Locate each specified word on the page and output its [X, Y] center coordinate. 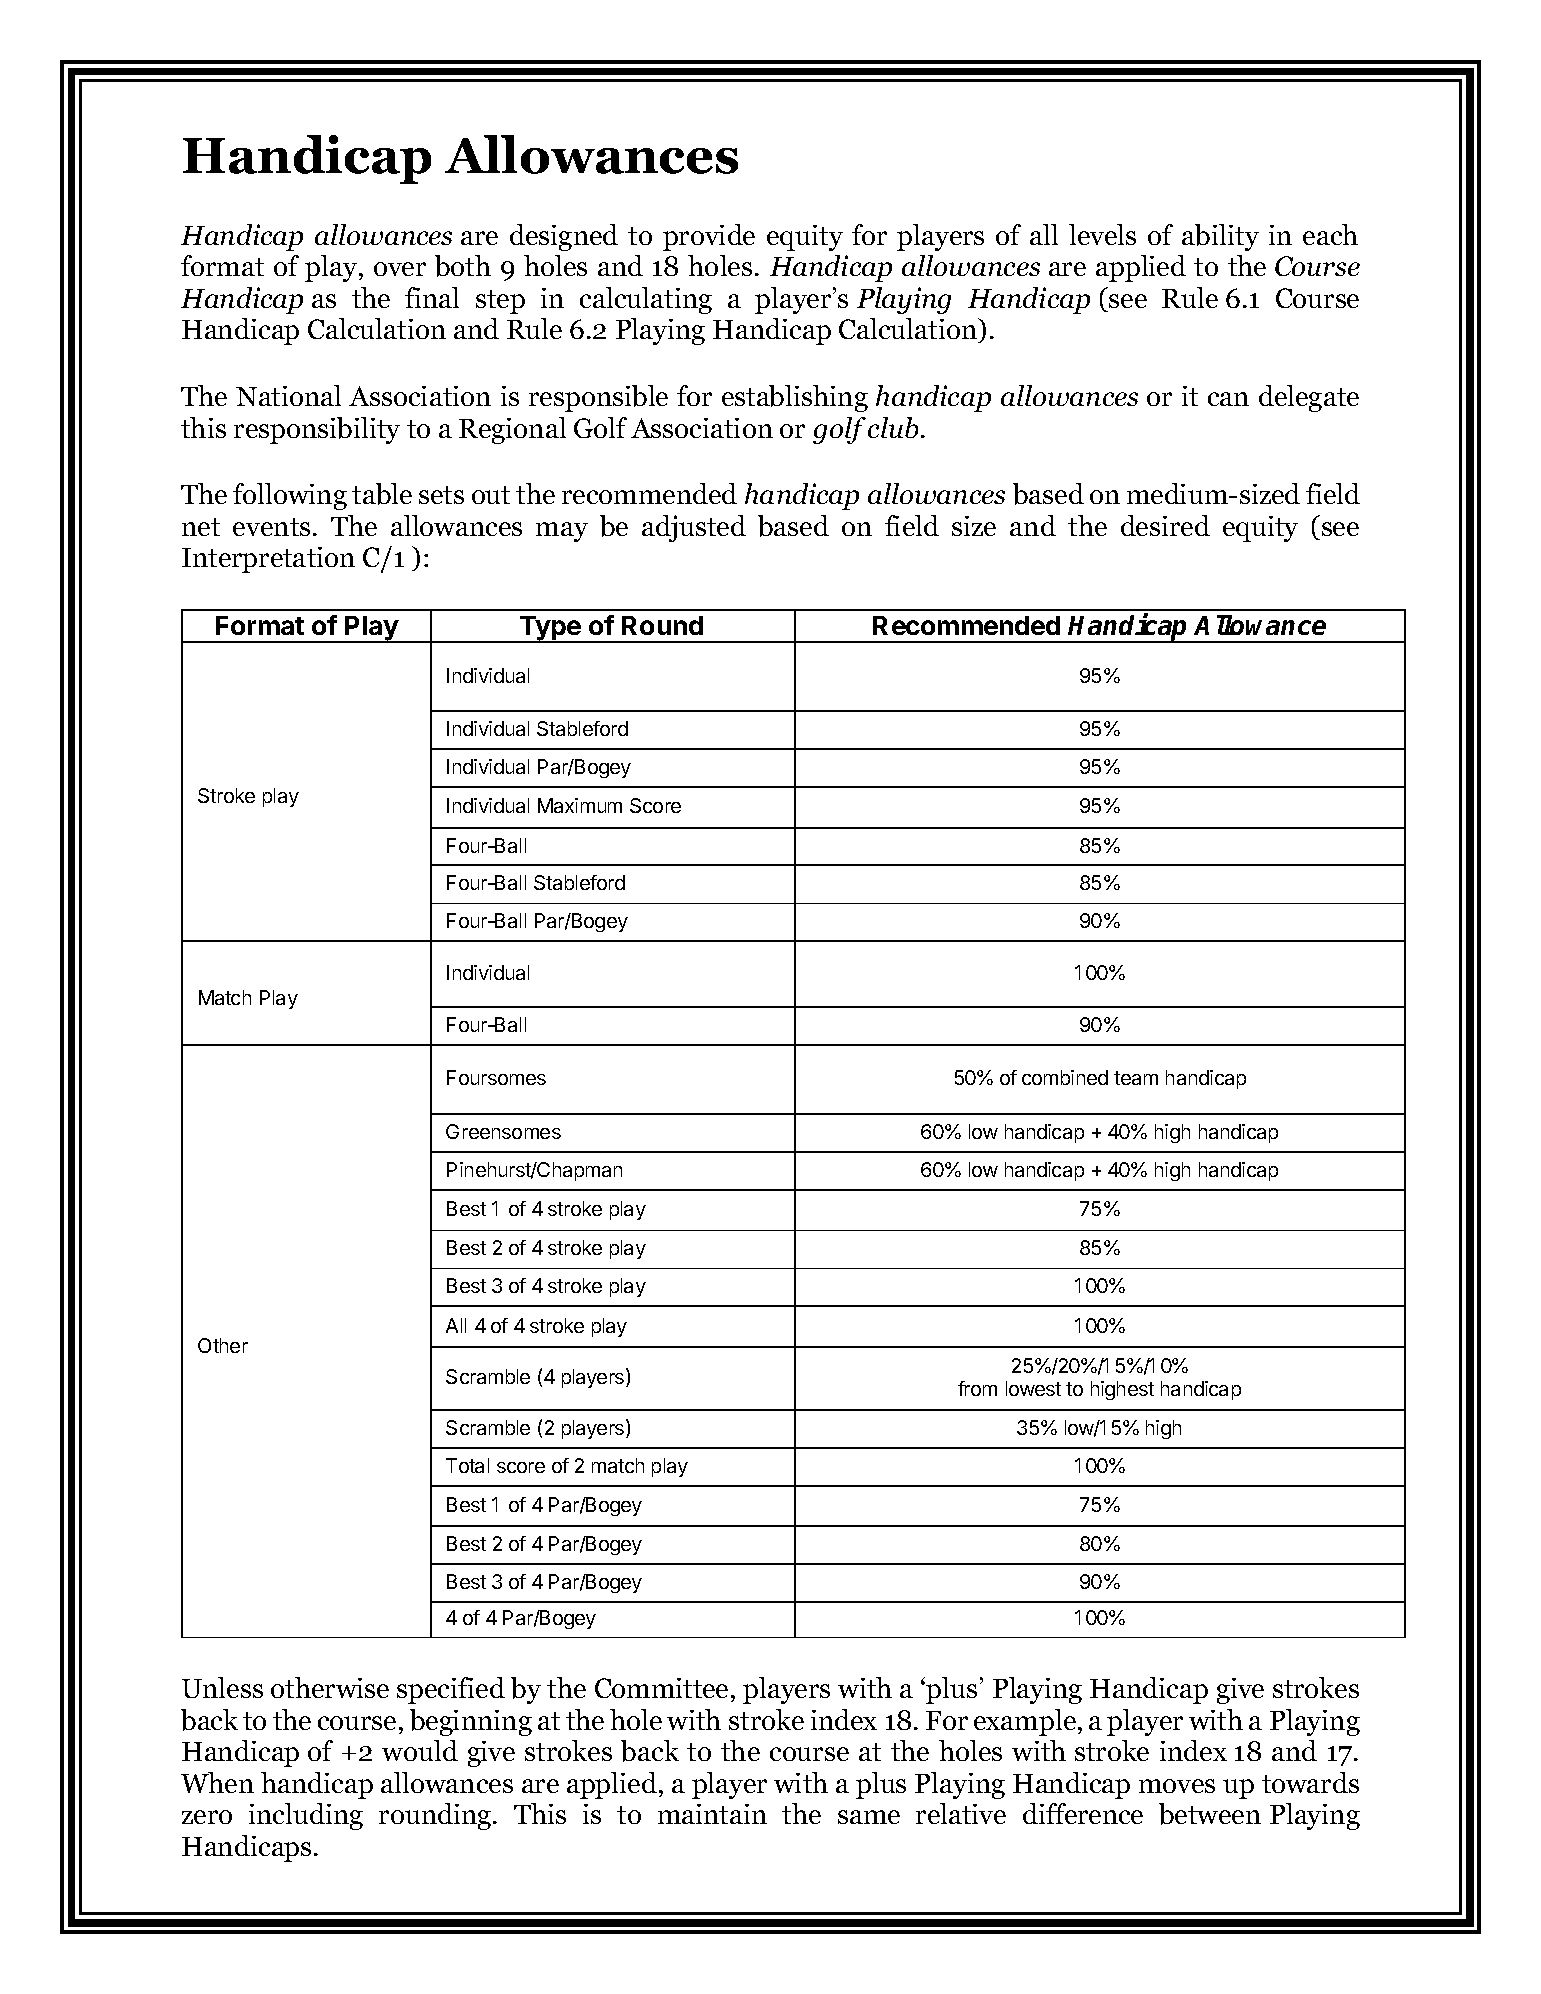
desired [1165, 525]
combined [1065, 1077]
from [977, 1388]
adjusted [694, 528]
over [400, 269]
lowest [1033, 1388]
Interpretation [268, 560]
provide [709, 237]
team [1136, 1078]
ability [1220, 237]
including [306, 1816]
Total [467, 1465]
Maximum [580, 805]
